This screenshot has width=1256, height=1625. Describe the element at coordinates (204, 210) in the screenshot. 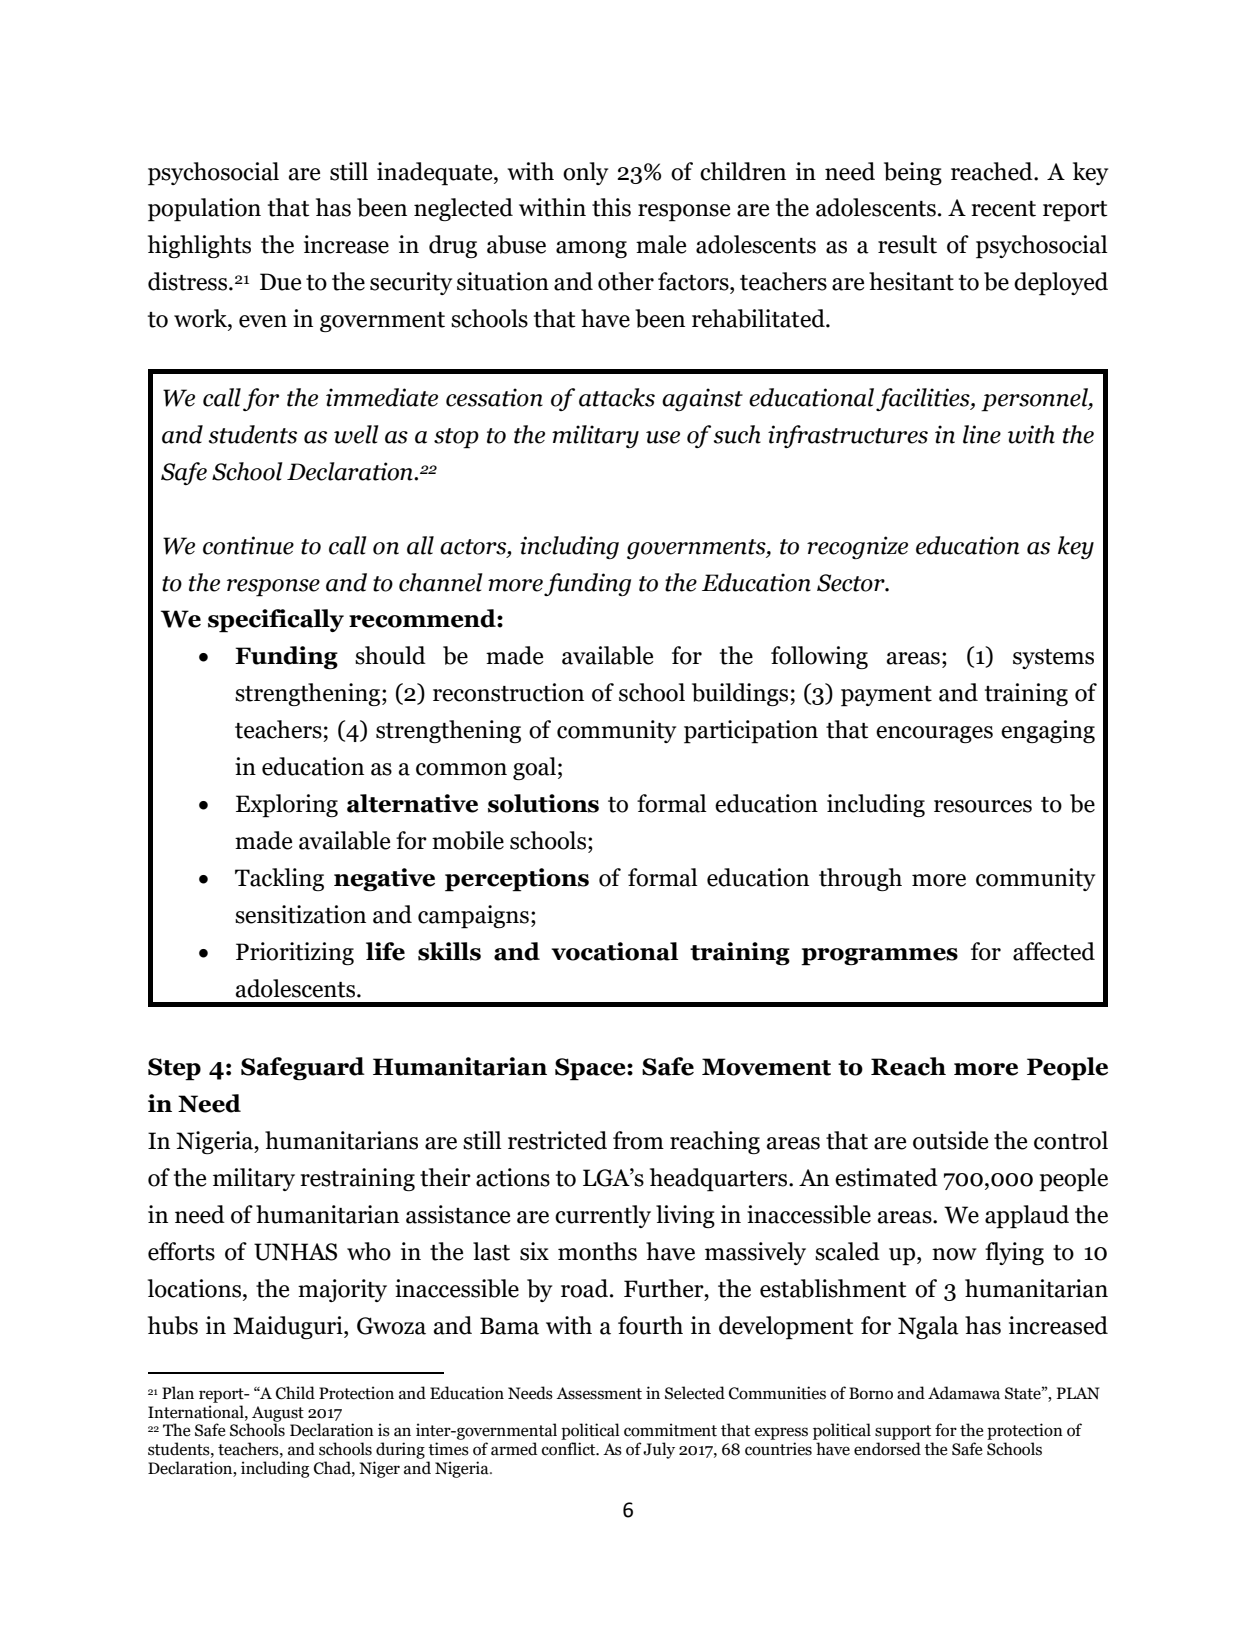

I see `population` at that location.
